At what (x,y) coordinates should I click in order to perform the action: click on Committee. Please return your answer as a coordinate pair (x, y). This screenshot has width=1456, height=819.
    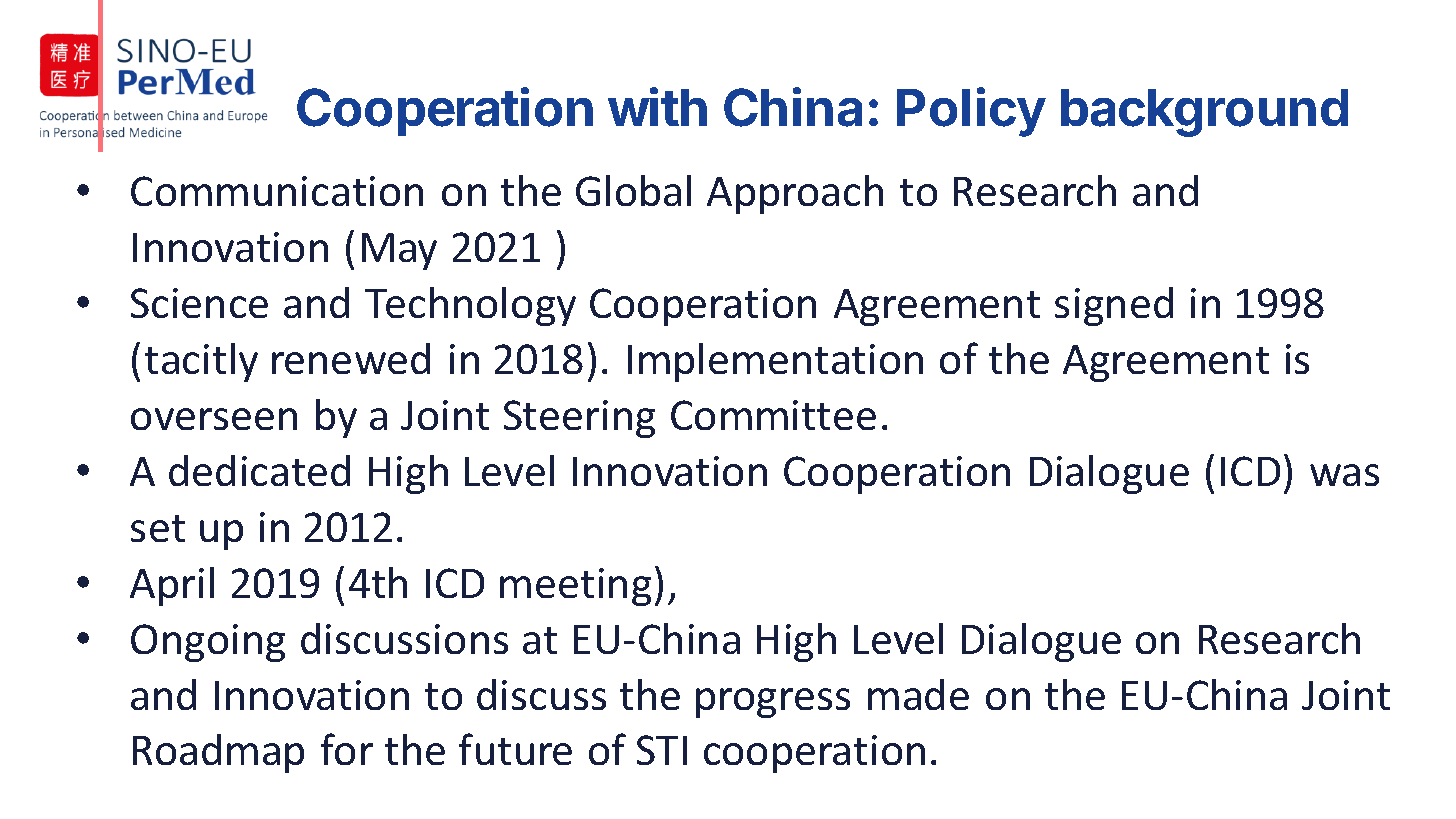
    Looking at the image, I should click on (773, 415).
